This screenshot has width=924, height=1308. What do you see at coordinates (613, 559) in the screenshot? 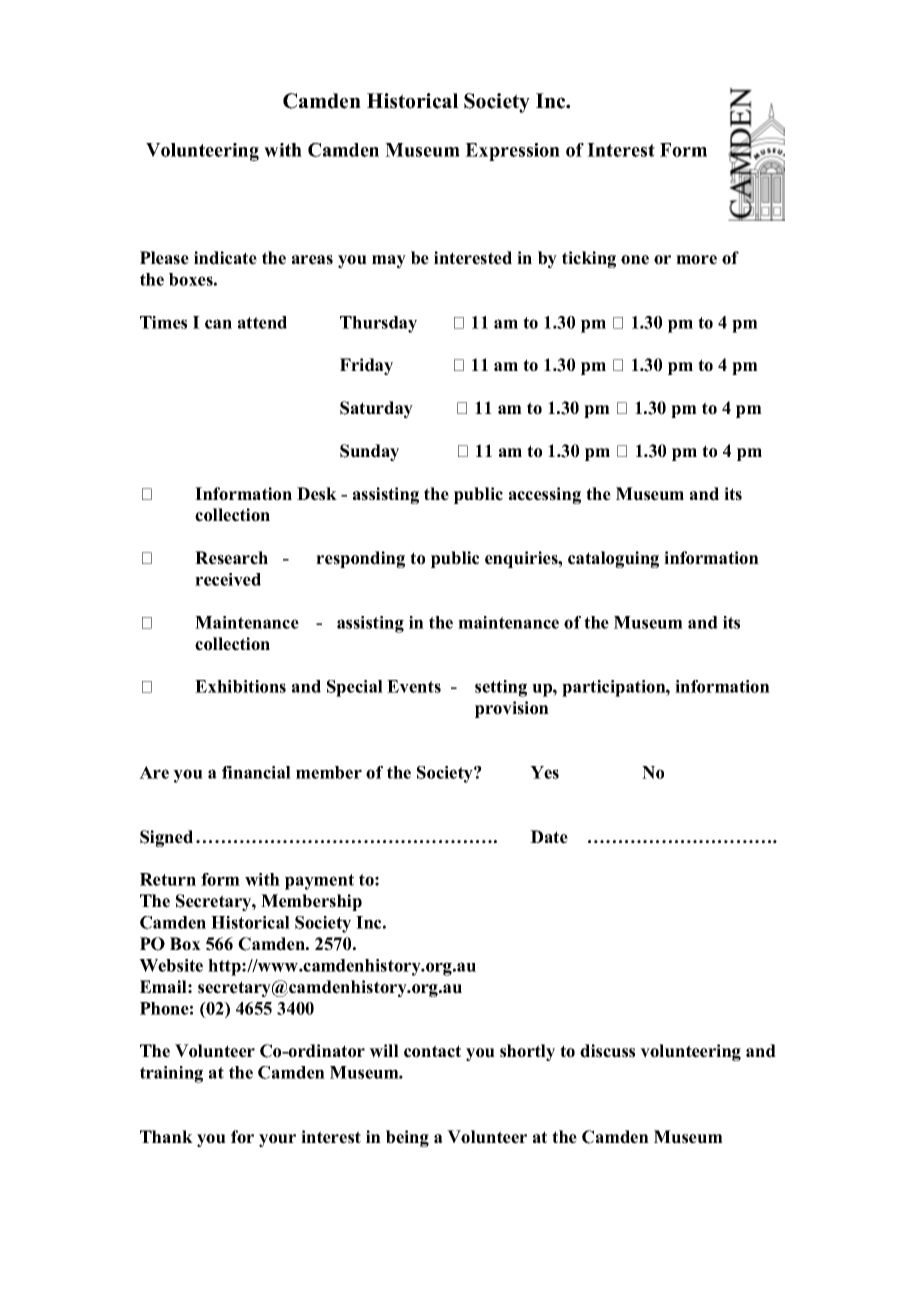
I see `cataloguing` at bounding box center [613, 559].
